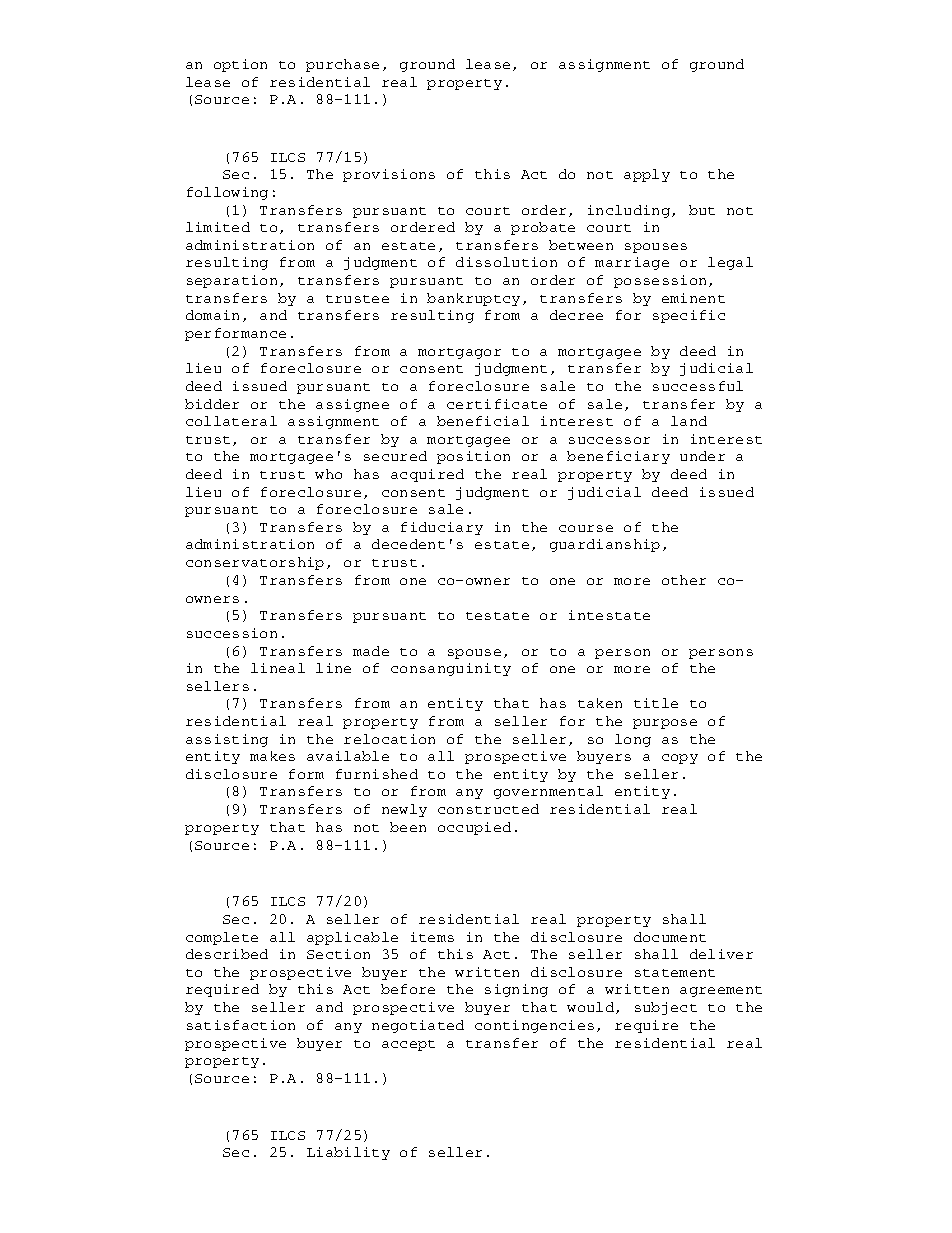 The height and width of the image is (1233, 952). Describe the element at coordinates (680, 759) in the image. I see `copy` at that location.
